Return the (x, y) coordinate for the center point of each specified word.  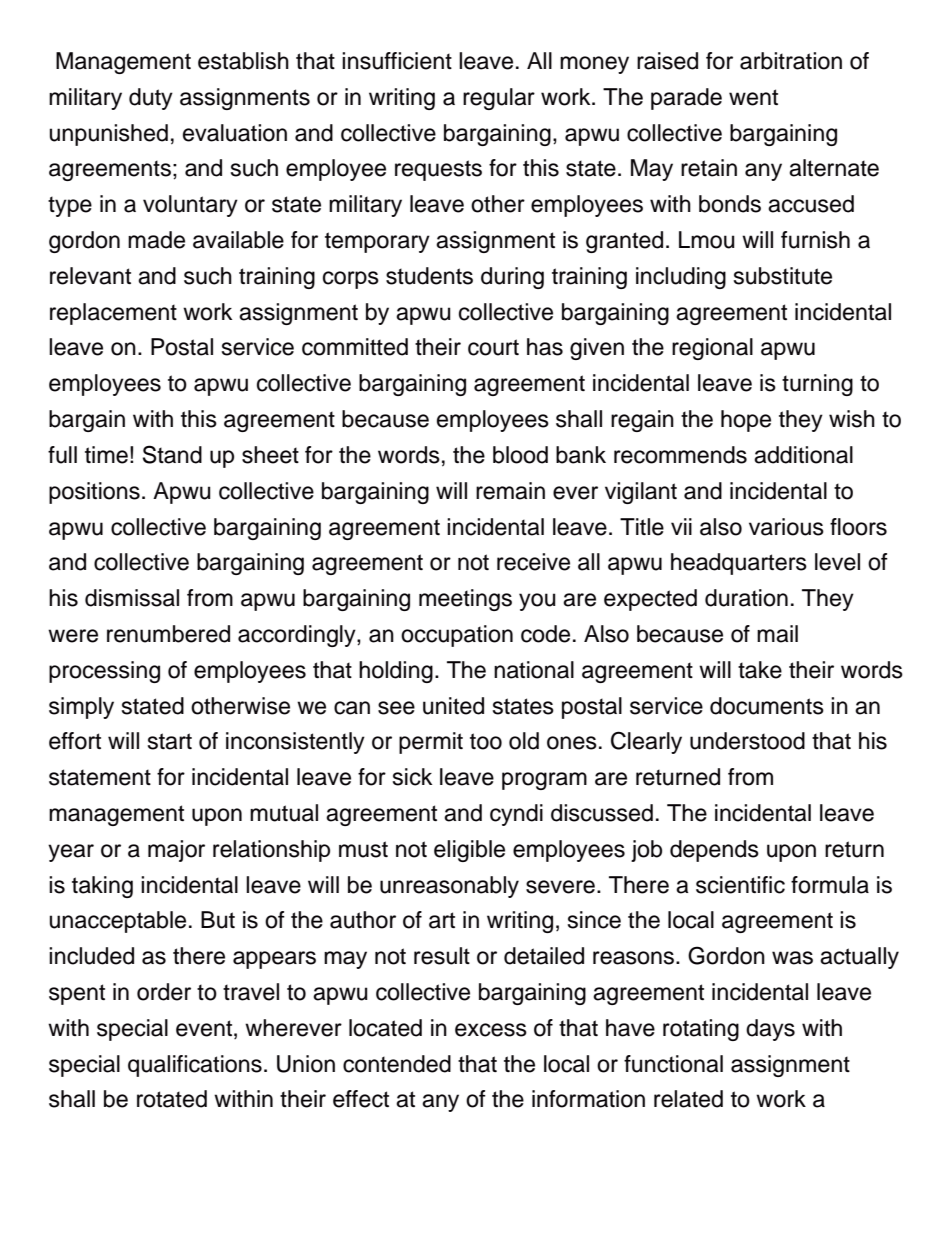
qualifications (195, 1066)
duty (151, 99)
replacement (113, 314)
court (493, 347)
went (753, 97)
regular (499, 99)
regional (712, 349)
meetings (465, 600)
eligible (469, 851)
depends (714, 851)
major (176, 851)
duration (746, 598)
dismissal (132, 598)
